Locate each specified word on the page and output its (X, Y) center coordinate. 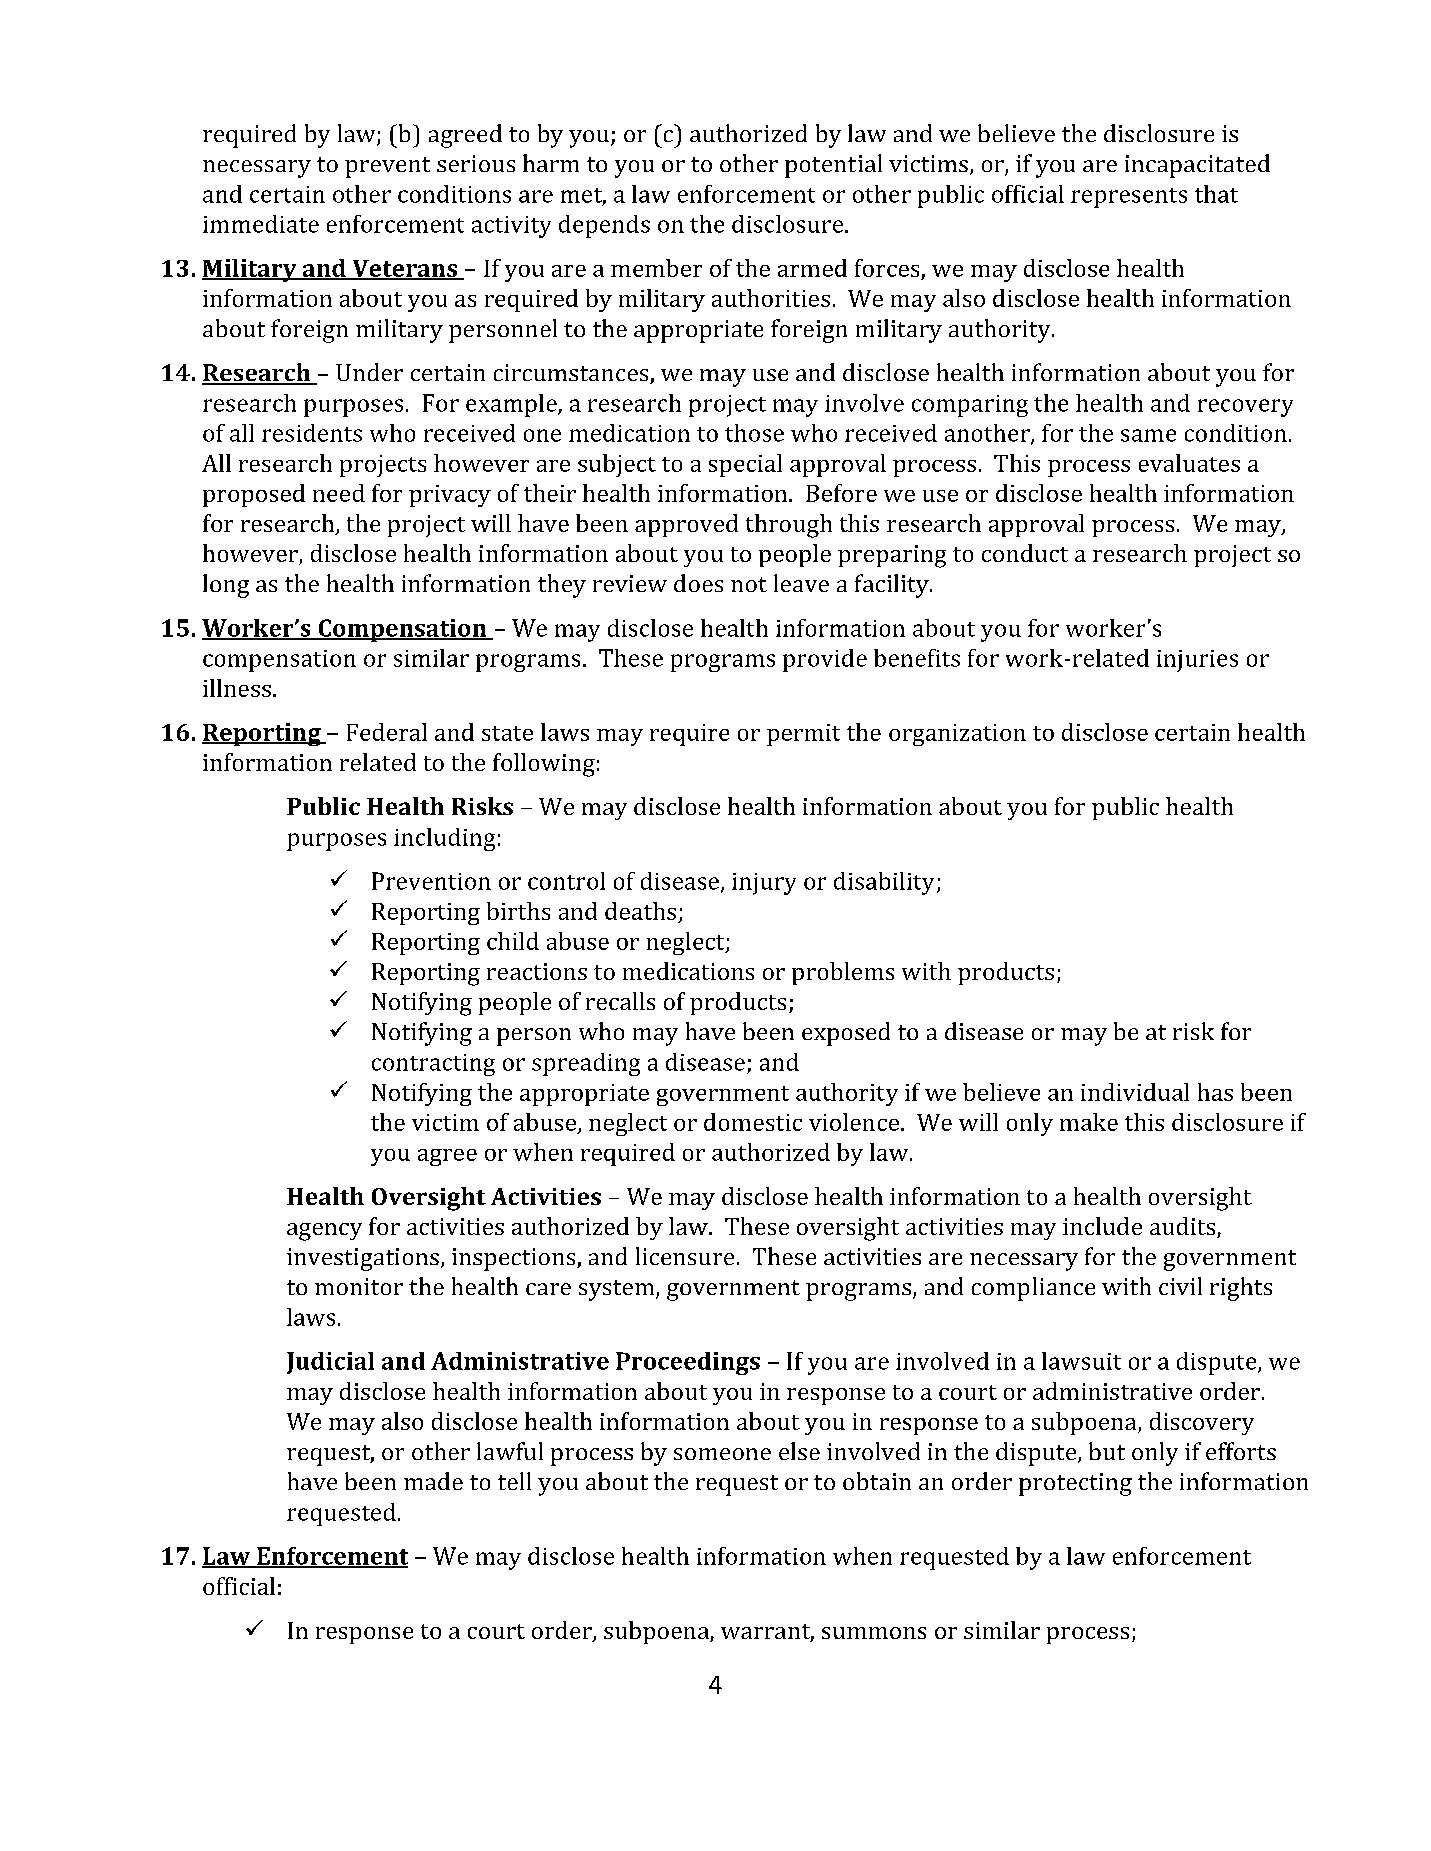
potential (833, 166)
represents (1129, 198)
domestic (753, 1122)
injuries (1197, 661)
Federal (387, 732)
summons (874, 1633)
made (433, 1481)
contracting (433, 1065)
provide (825, 660)
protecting (1075, 1484)
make (1089, 1122)
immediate (261, 224)
